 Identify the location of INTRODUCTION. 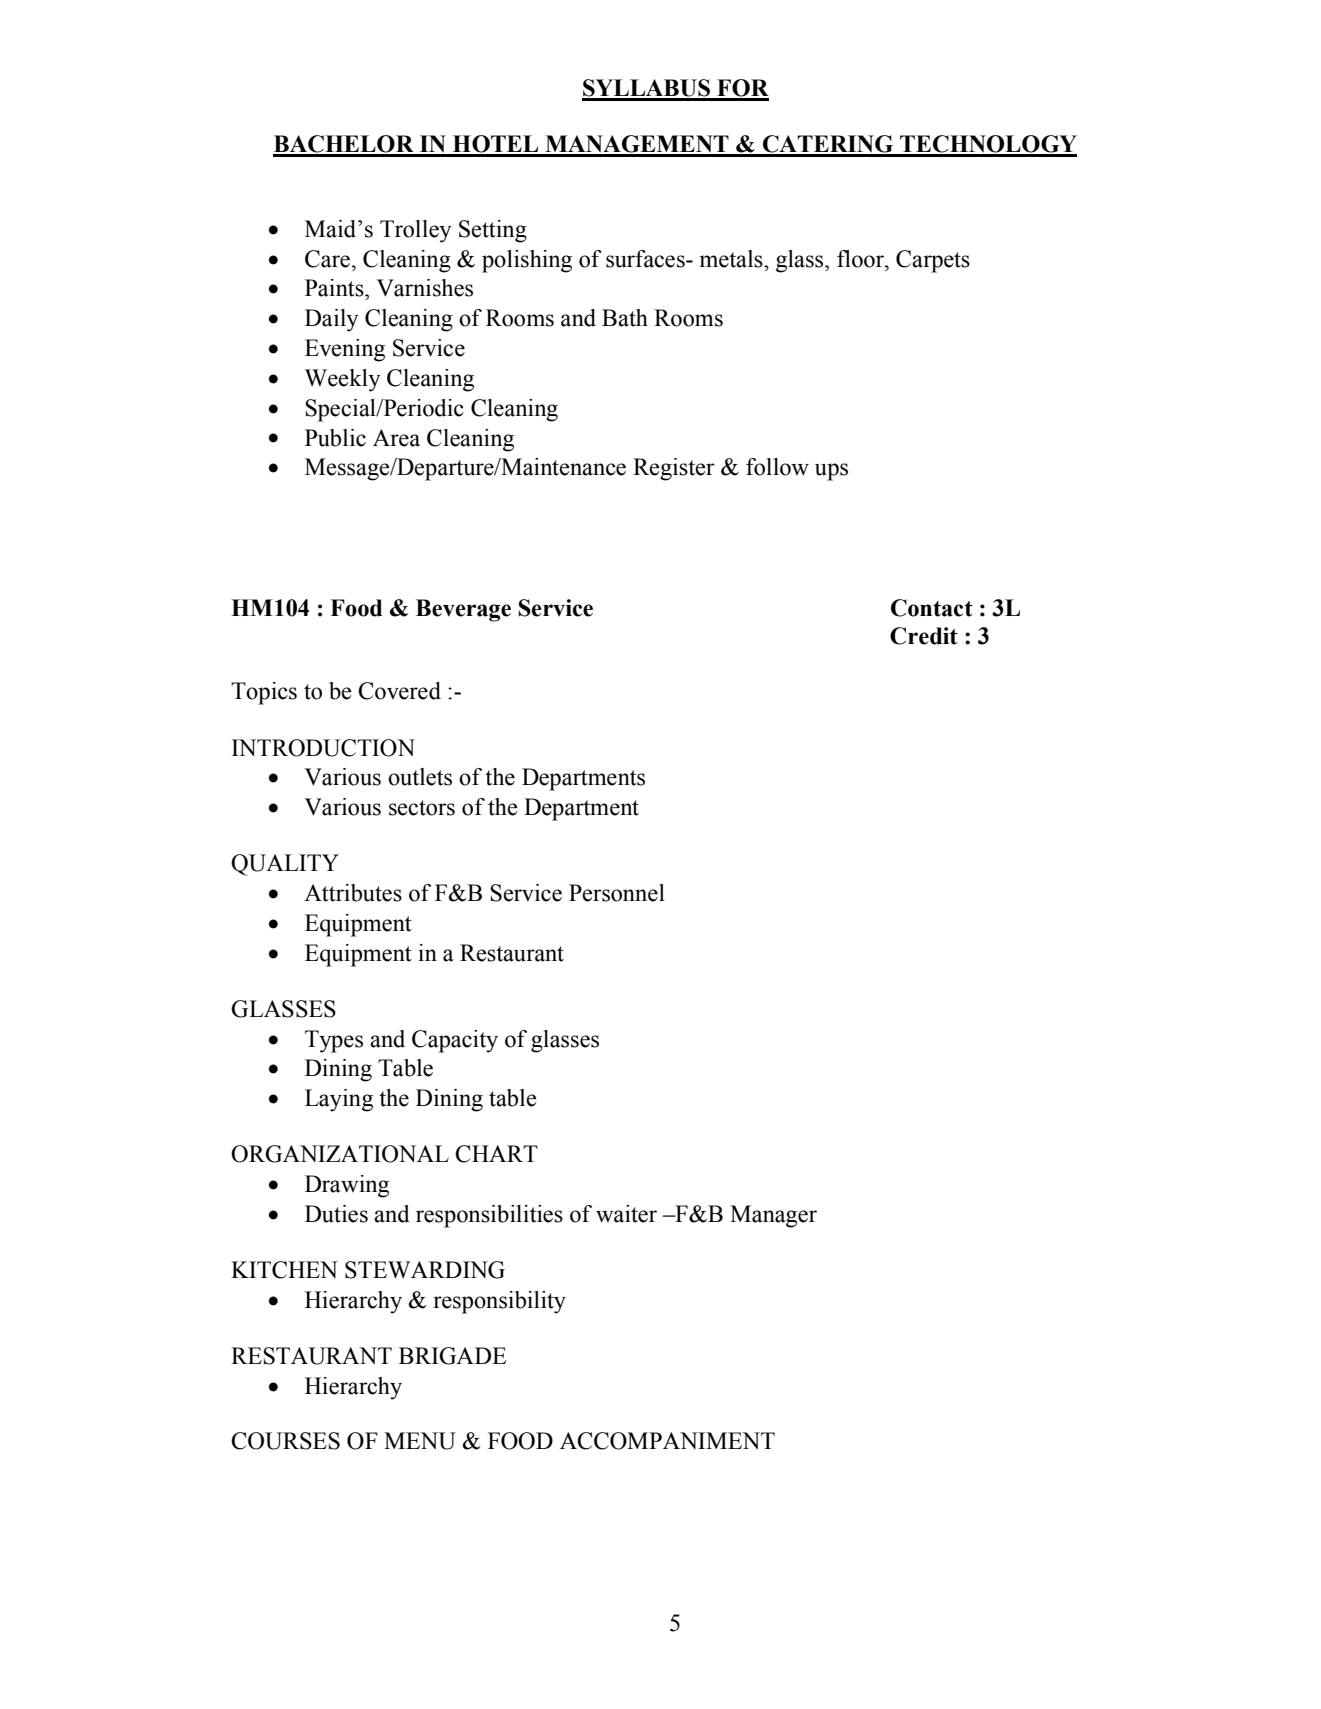
(323, 748).
